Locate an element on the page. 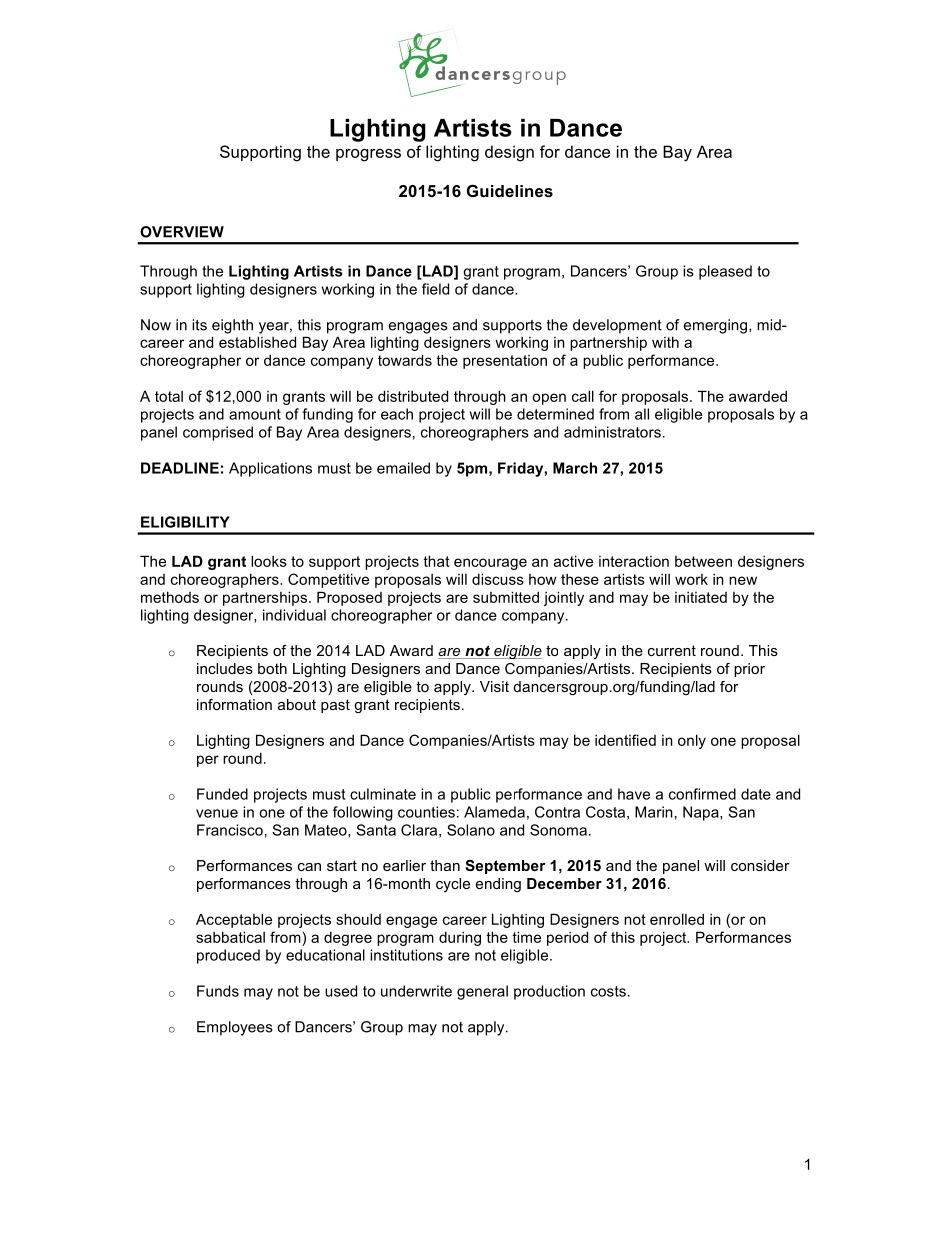 Image resolution: width=952 pixels, height=1233 pixels. emailed is located at coordinates (403, 468).
